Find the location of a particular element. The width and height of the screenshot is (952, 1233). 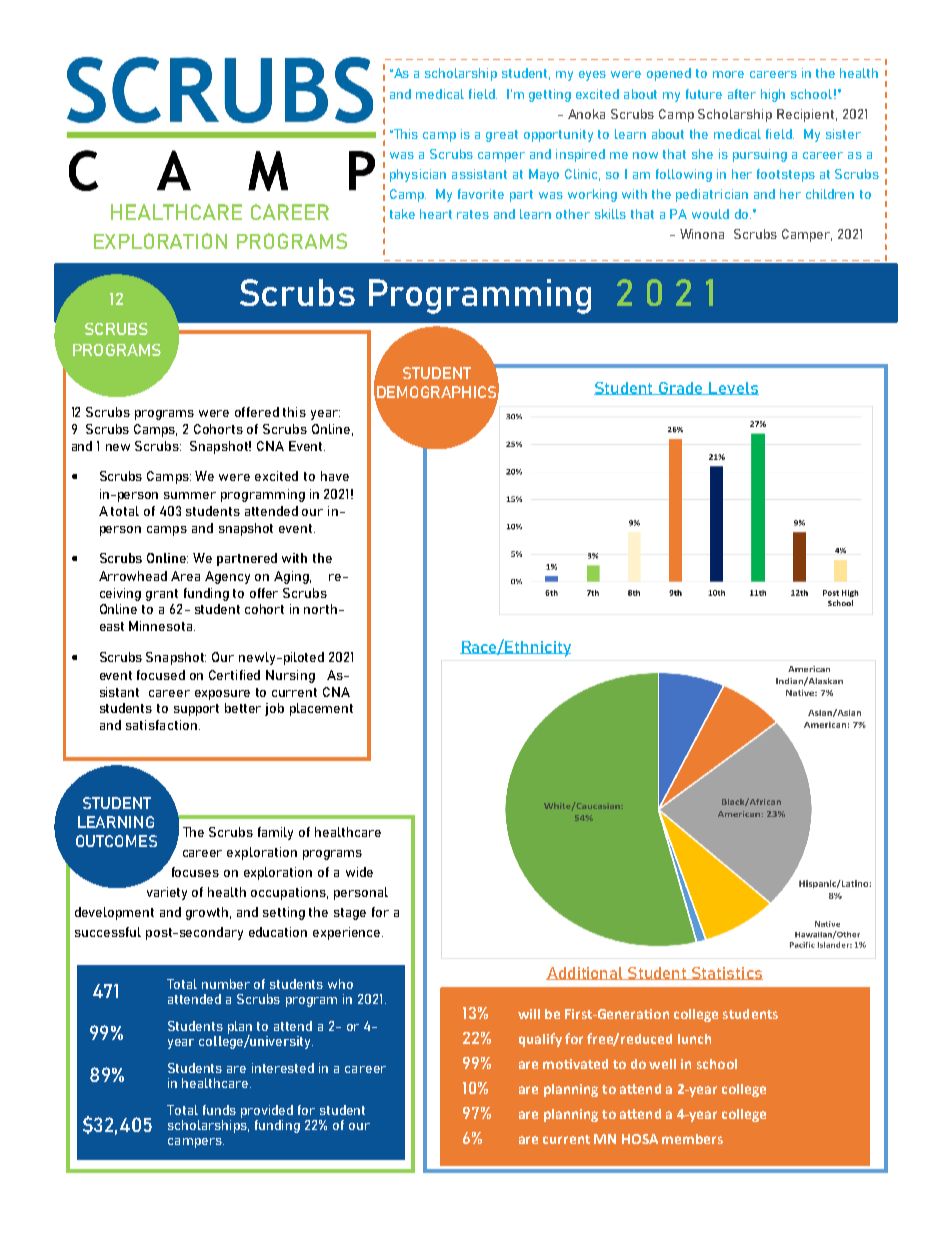

Levels is located at coordinates (733, 388).
